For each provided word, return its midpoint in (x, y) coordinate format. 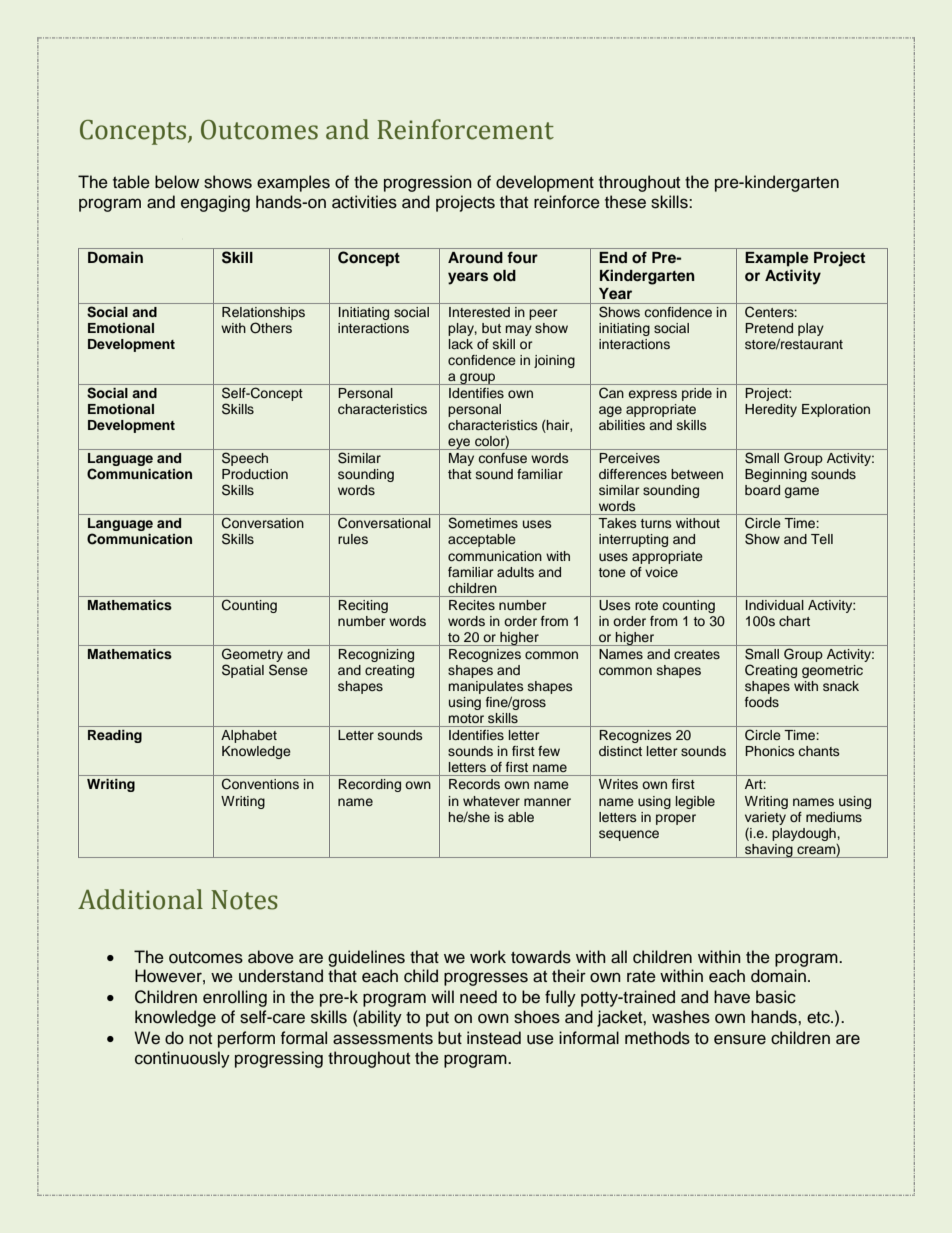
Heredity (771, 410)
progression (428, 183)
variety (765, 818)
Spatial (243, 671)
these (625, 202)
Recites (472, 605)
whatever (491, 801)
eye (459, 444)
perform (246, 1039)
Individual (775, 605)
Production (255, 474)
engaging (215, 203)
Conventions (260, 784)
